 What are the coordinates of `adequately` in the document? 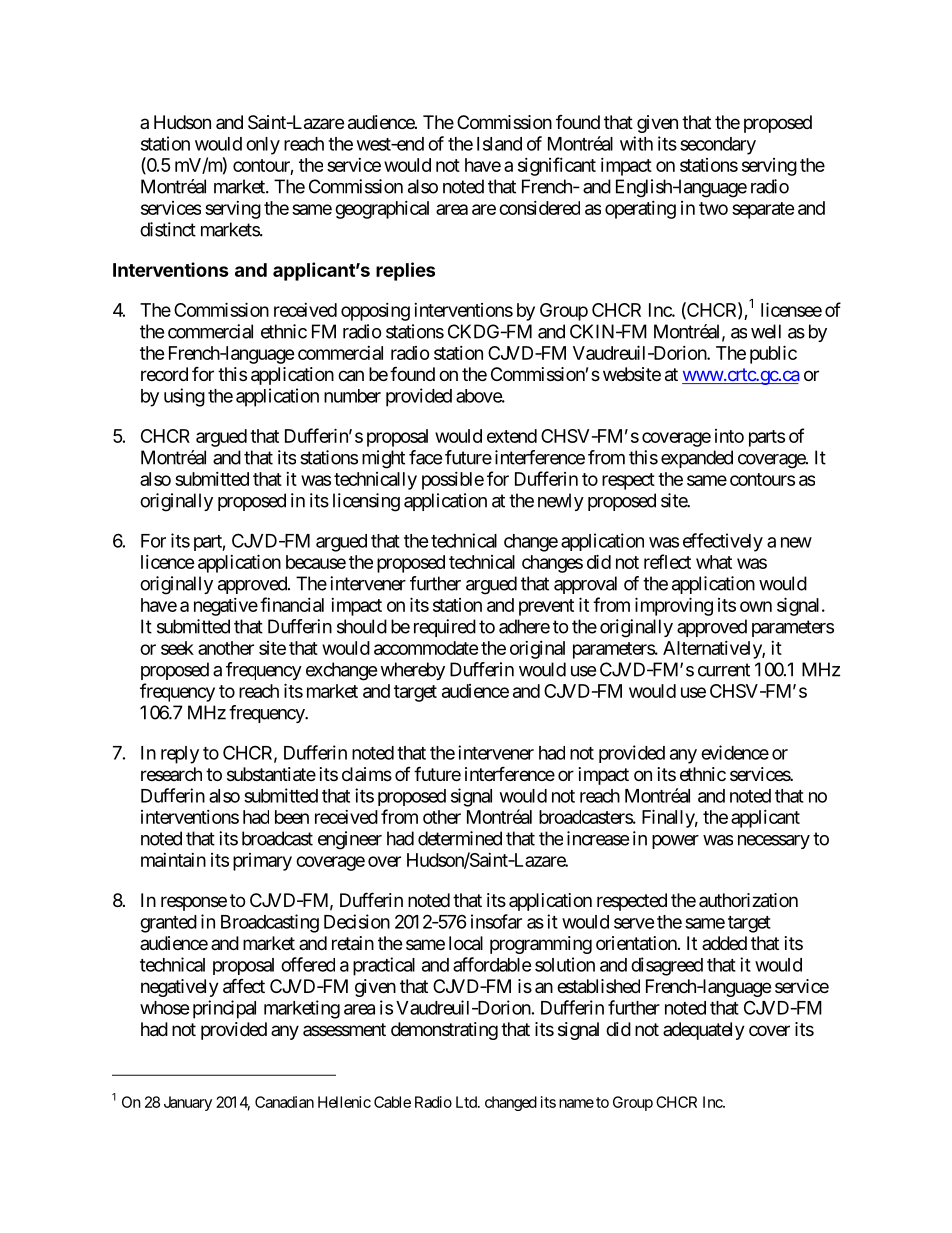 It's located at (704, 1031).
